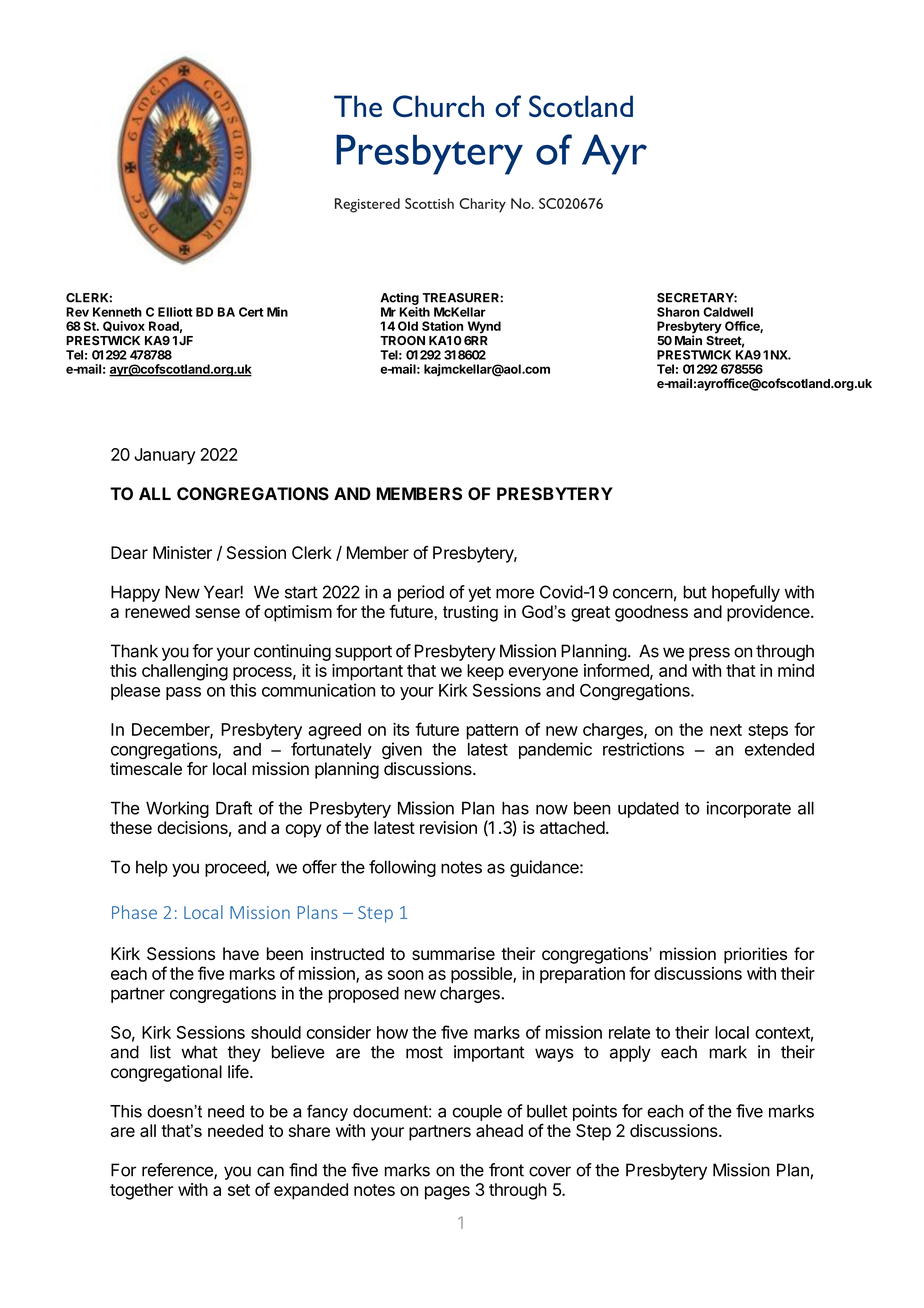 Image resolution: width=924 pixels, height=1308 pixels. I want to click on Working, so click(177, 809).
